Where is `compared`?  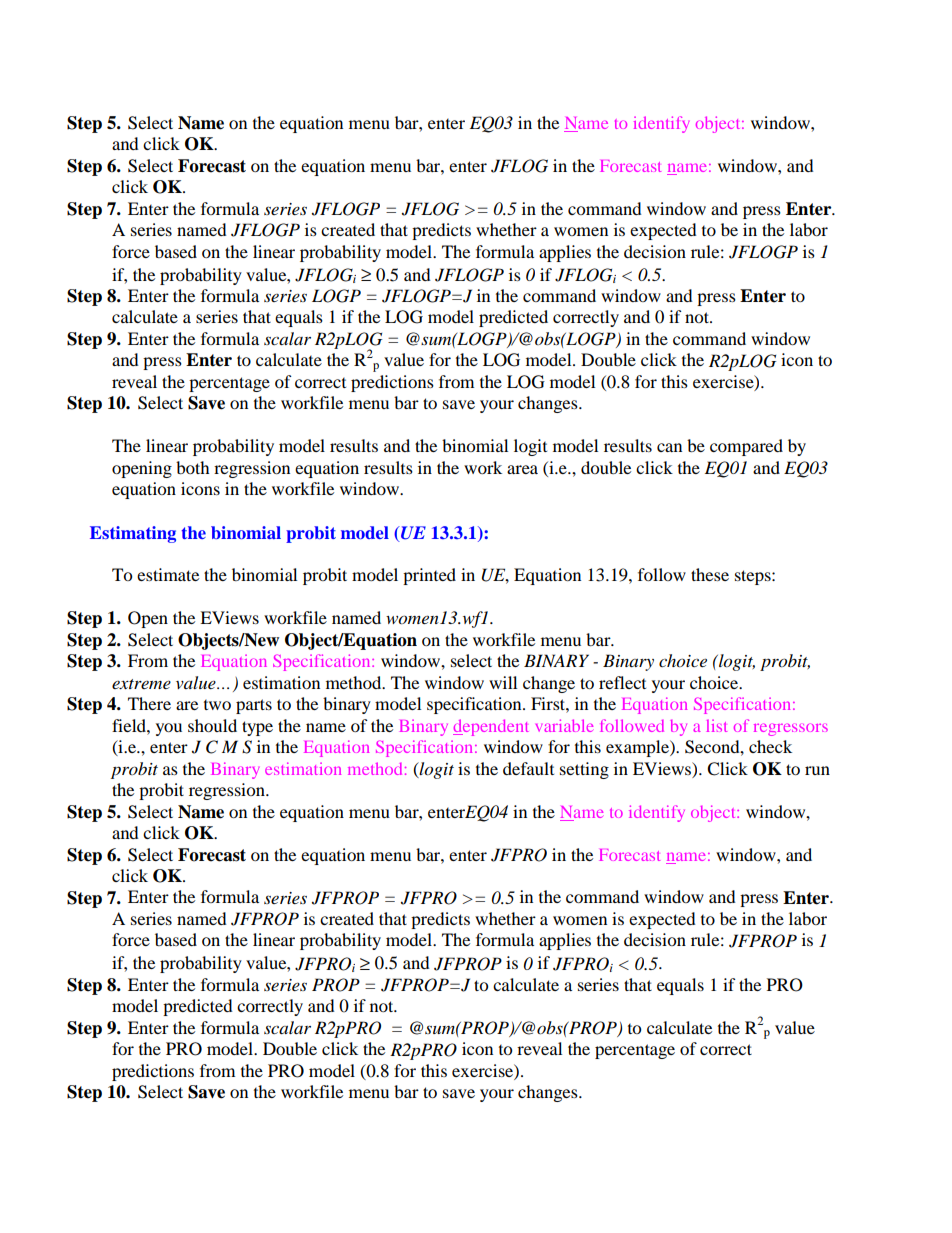
compared is located at coordinates (746, 447).
